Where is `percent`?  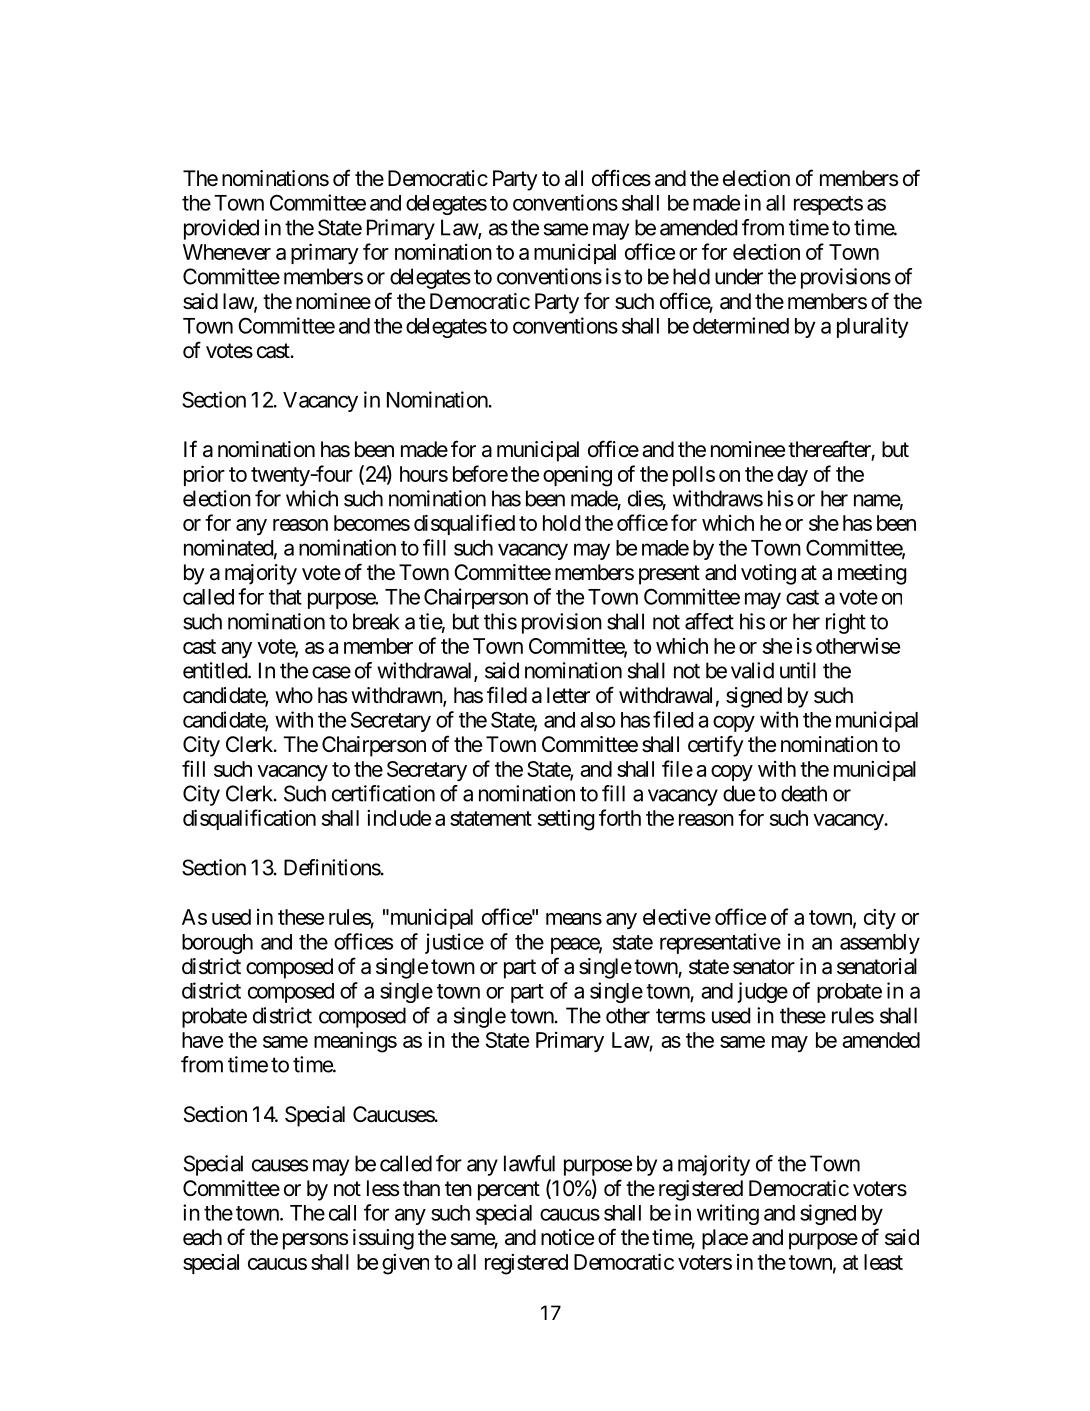
percent is located at coordinates (509, 1191).
